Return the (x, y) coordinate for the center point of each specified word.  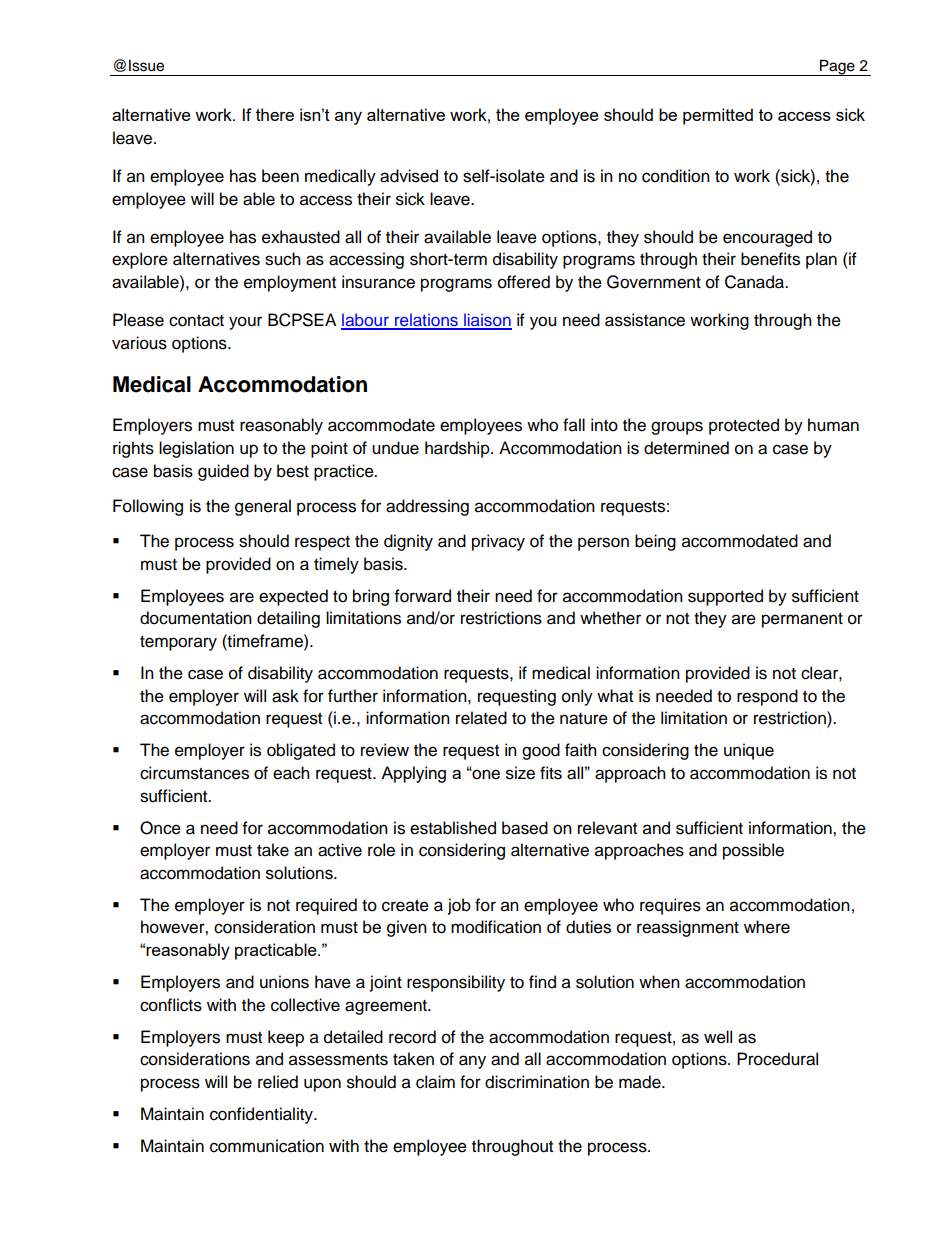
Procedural (777, 1059)
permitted (718, 116)
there (275, 114)
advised (409, 176)
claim (435, 1082)
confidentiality (262, 1115)
